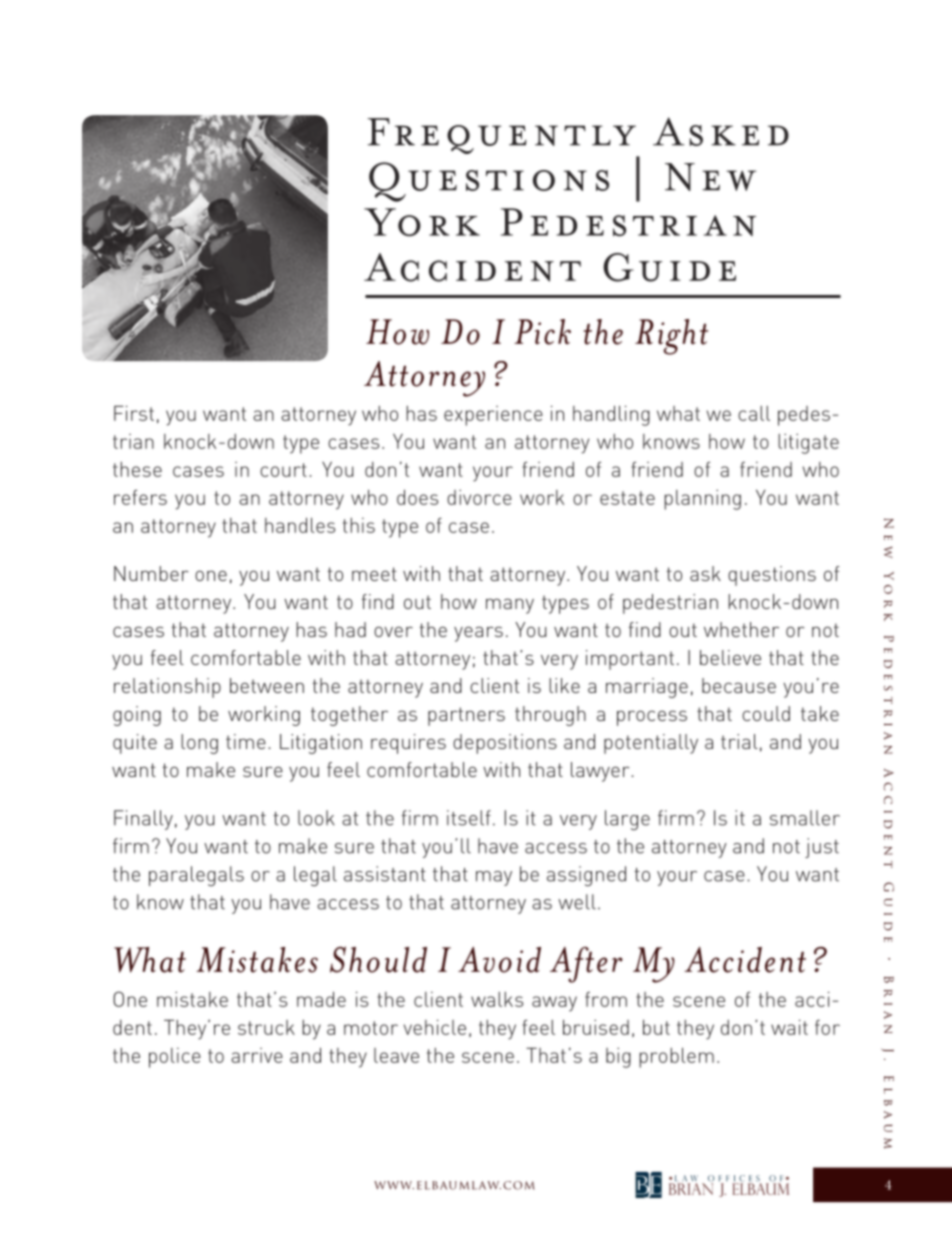 This page has width=952, height=1233. What do you see at coordinates (741, 629) in the page?
I see `whether` at bounding box center [741, 629].
